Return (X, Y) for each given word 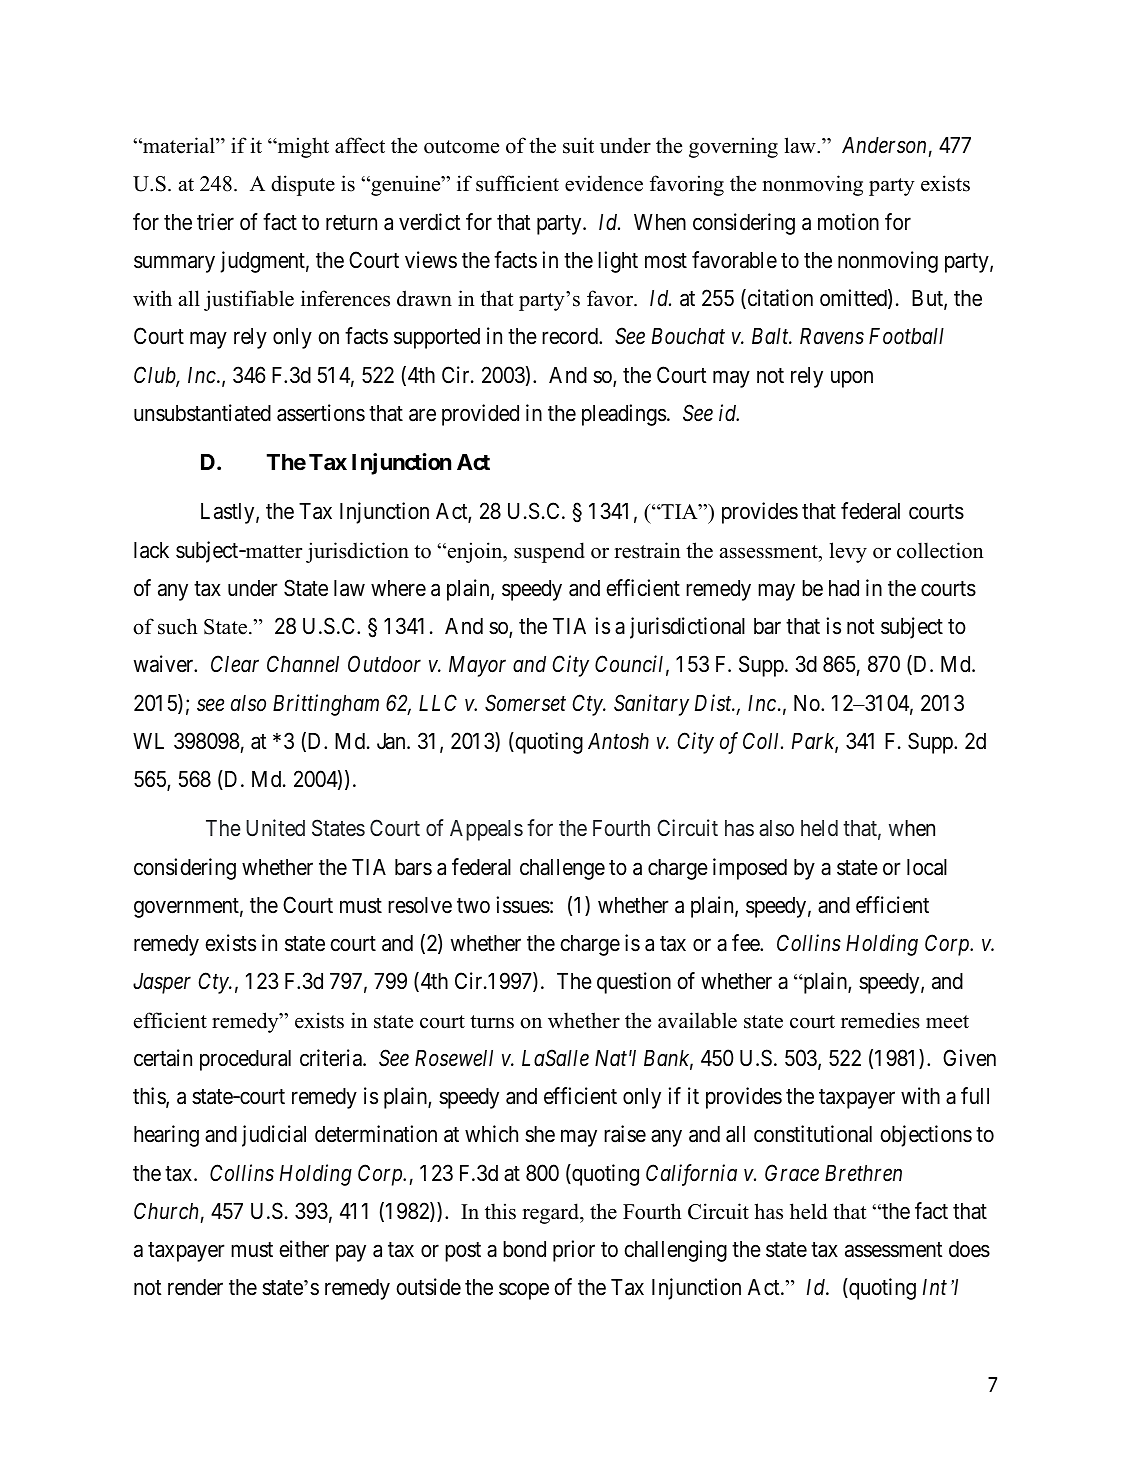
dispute (303, 185)
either (304, 1249)
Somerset (525, 703)
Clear (235, 664)
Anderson (884, 145)
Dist (714, 703)
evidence (604, 183)
